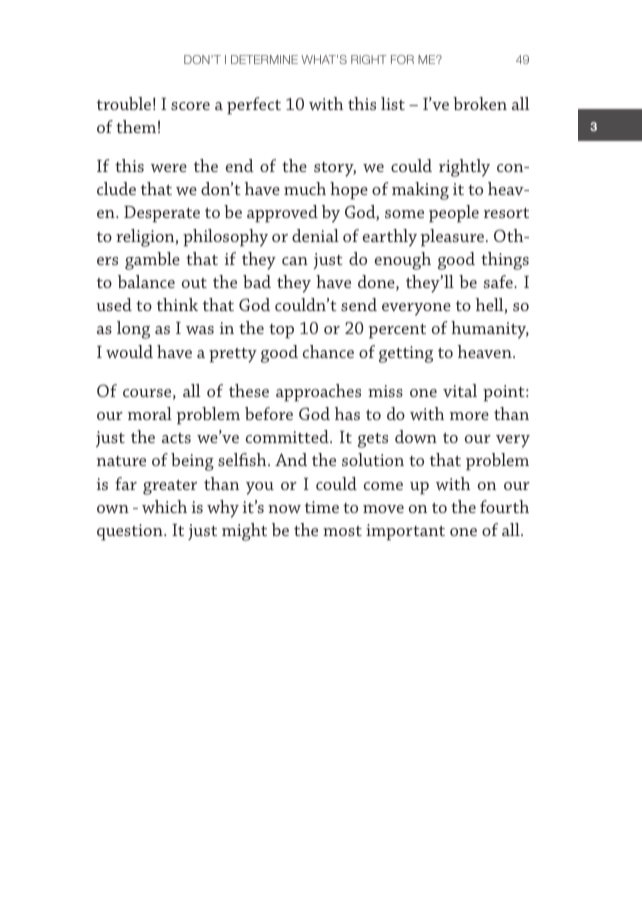 The width and height of the screenshot is (642, 899). Describe the element at coordinates (469, 416) in the screenshot. I see `more` at that location.
